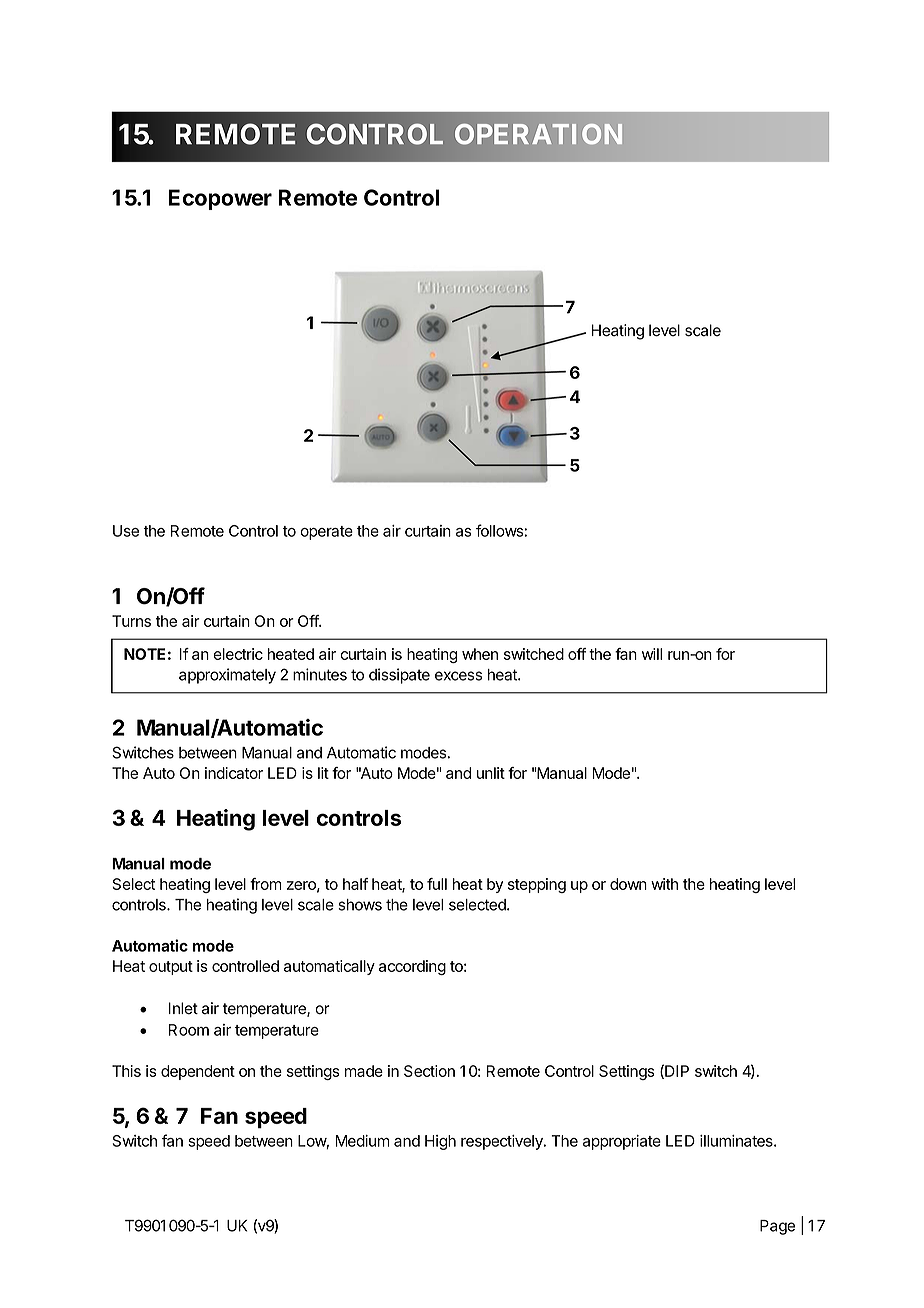  I want to click on approximately, so click(227, 676).
